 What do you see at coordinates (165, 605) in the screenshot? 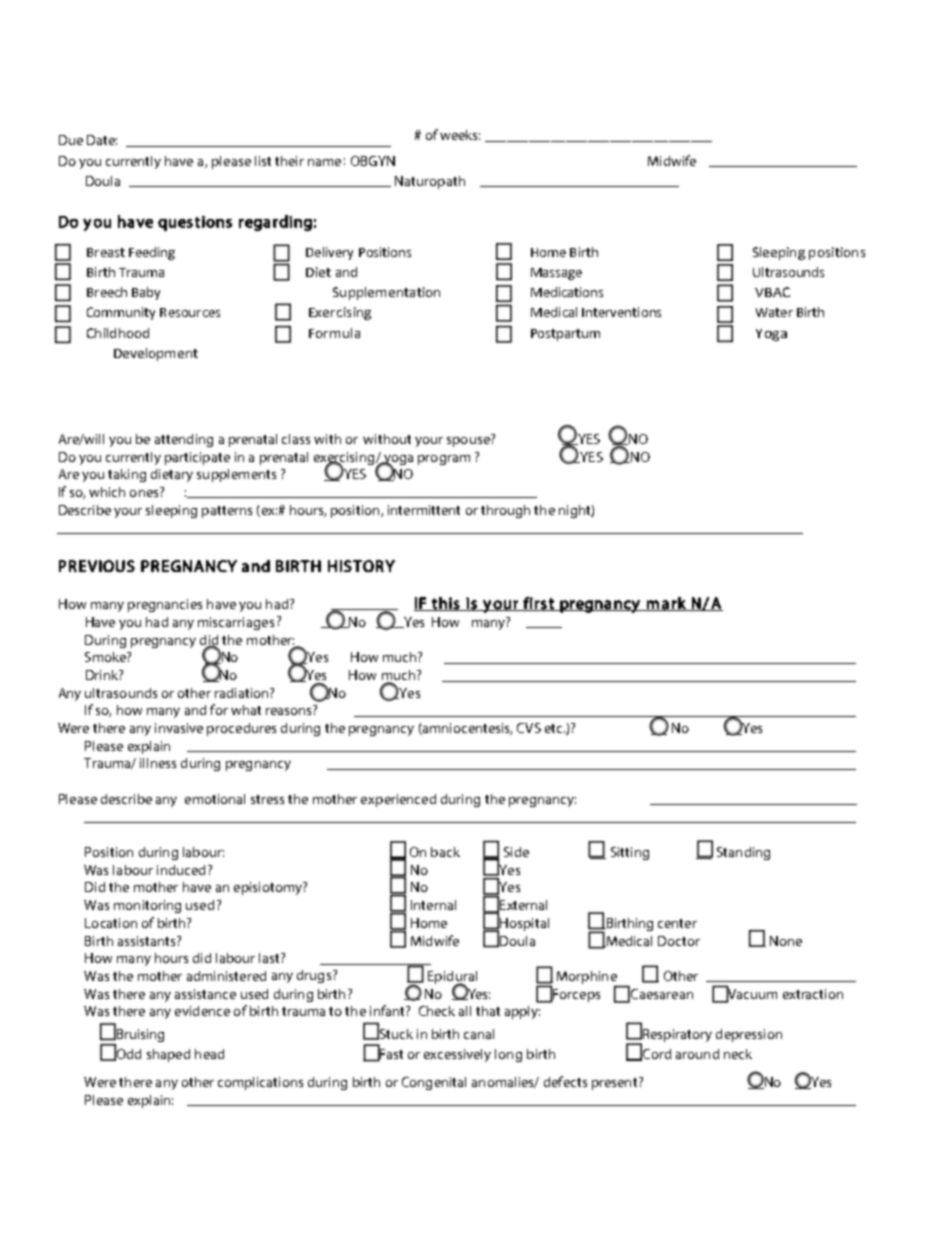
I see `pregnancies` at bounding box center [165, 605].
